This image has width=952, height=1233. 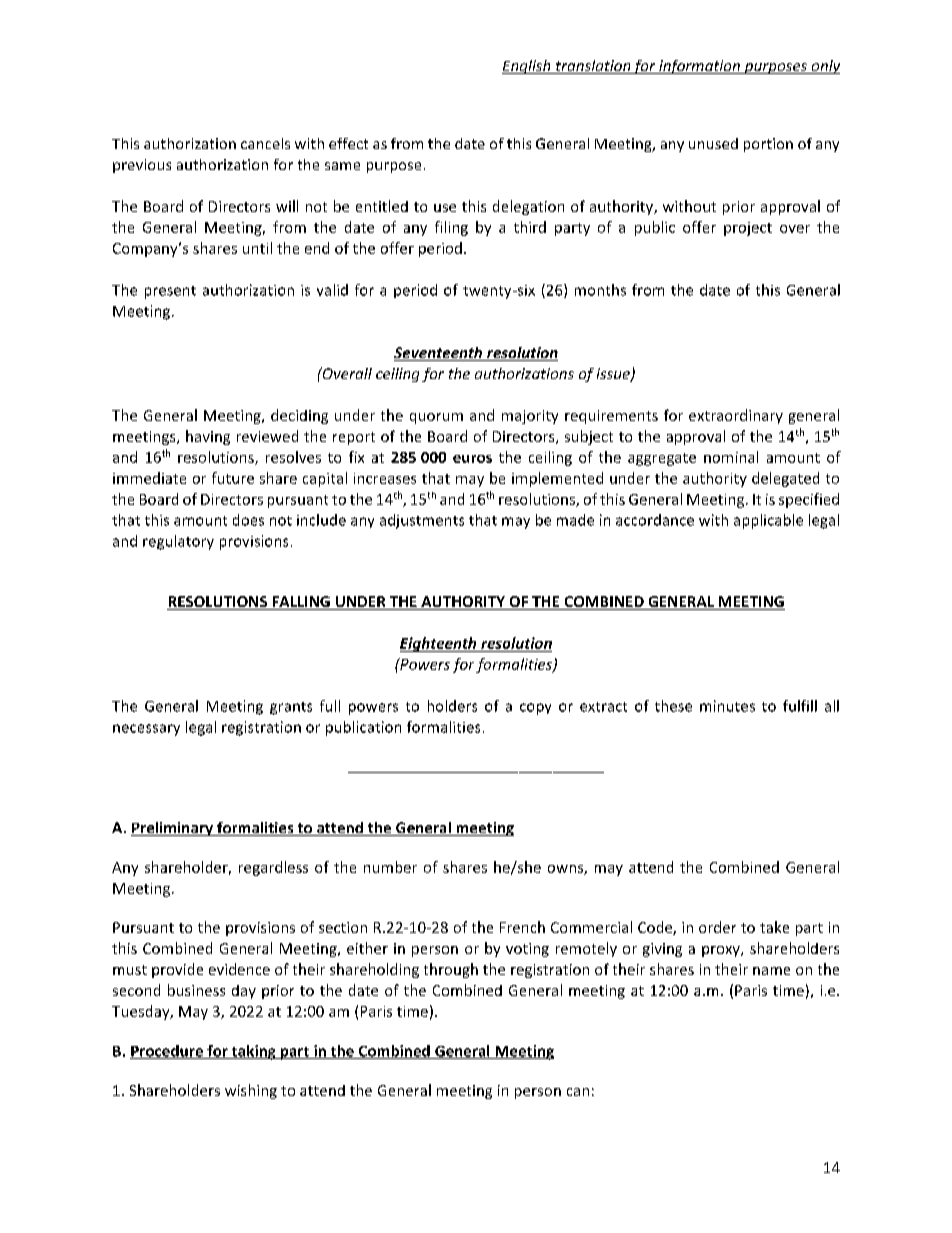 I want to click on euros, so click(x=472, y=459).
